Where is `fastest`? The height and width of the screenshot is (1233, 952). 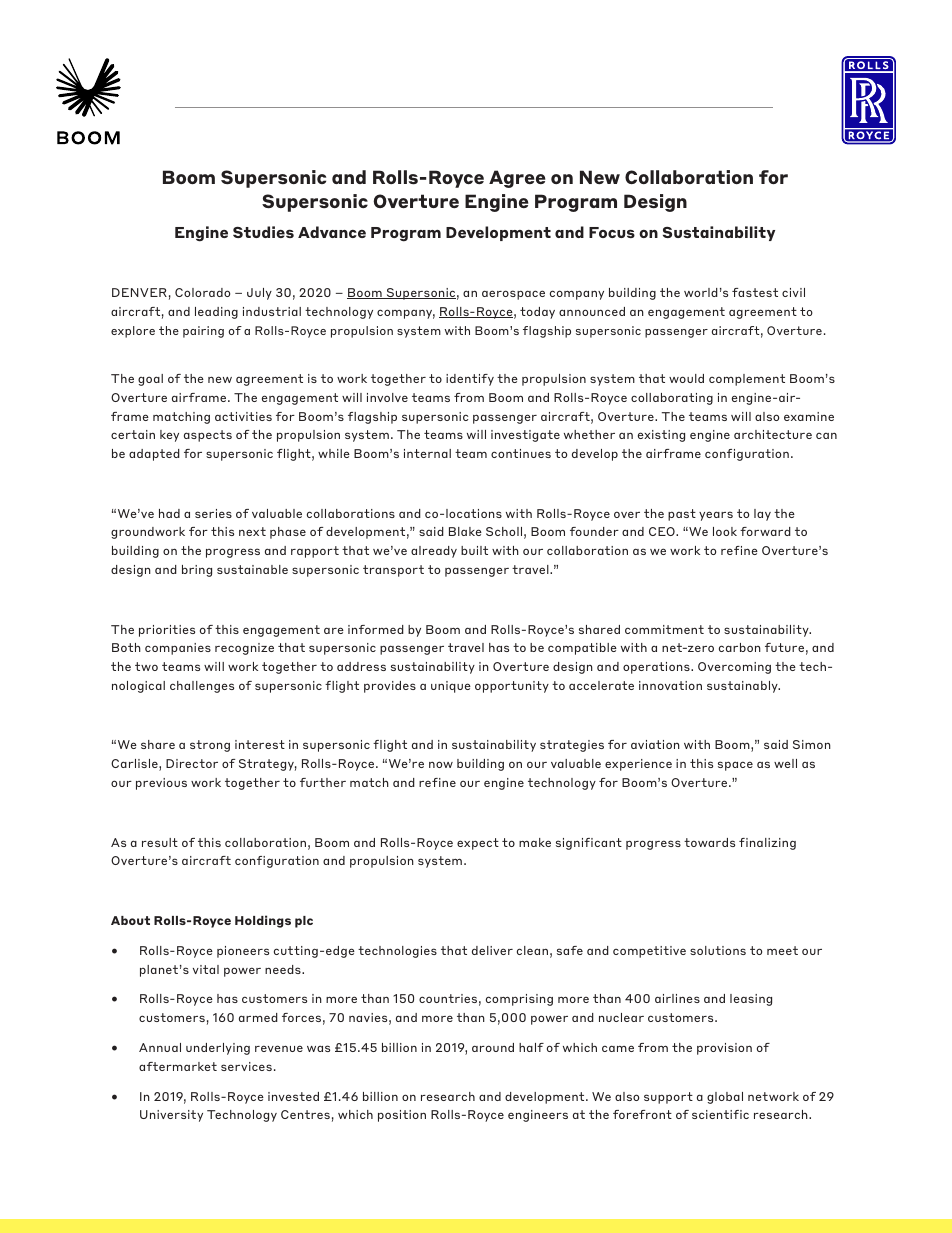
fastest is located at coordinates (755, 292).
